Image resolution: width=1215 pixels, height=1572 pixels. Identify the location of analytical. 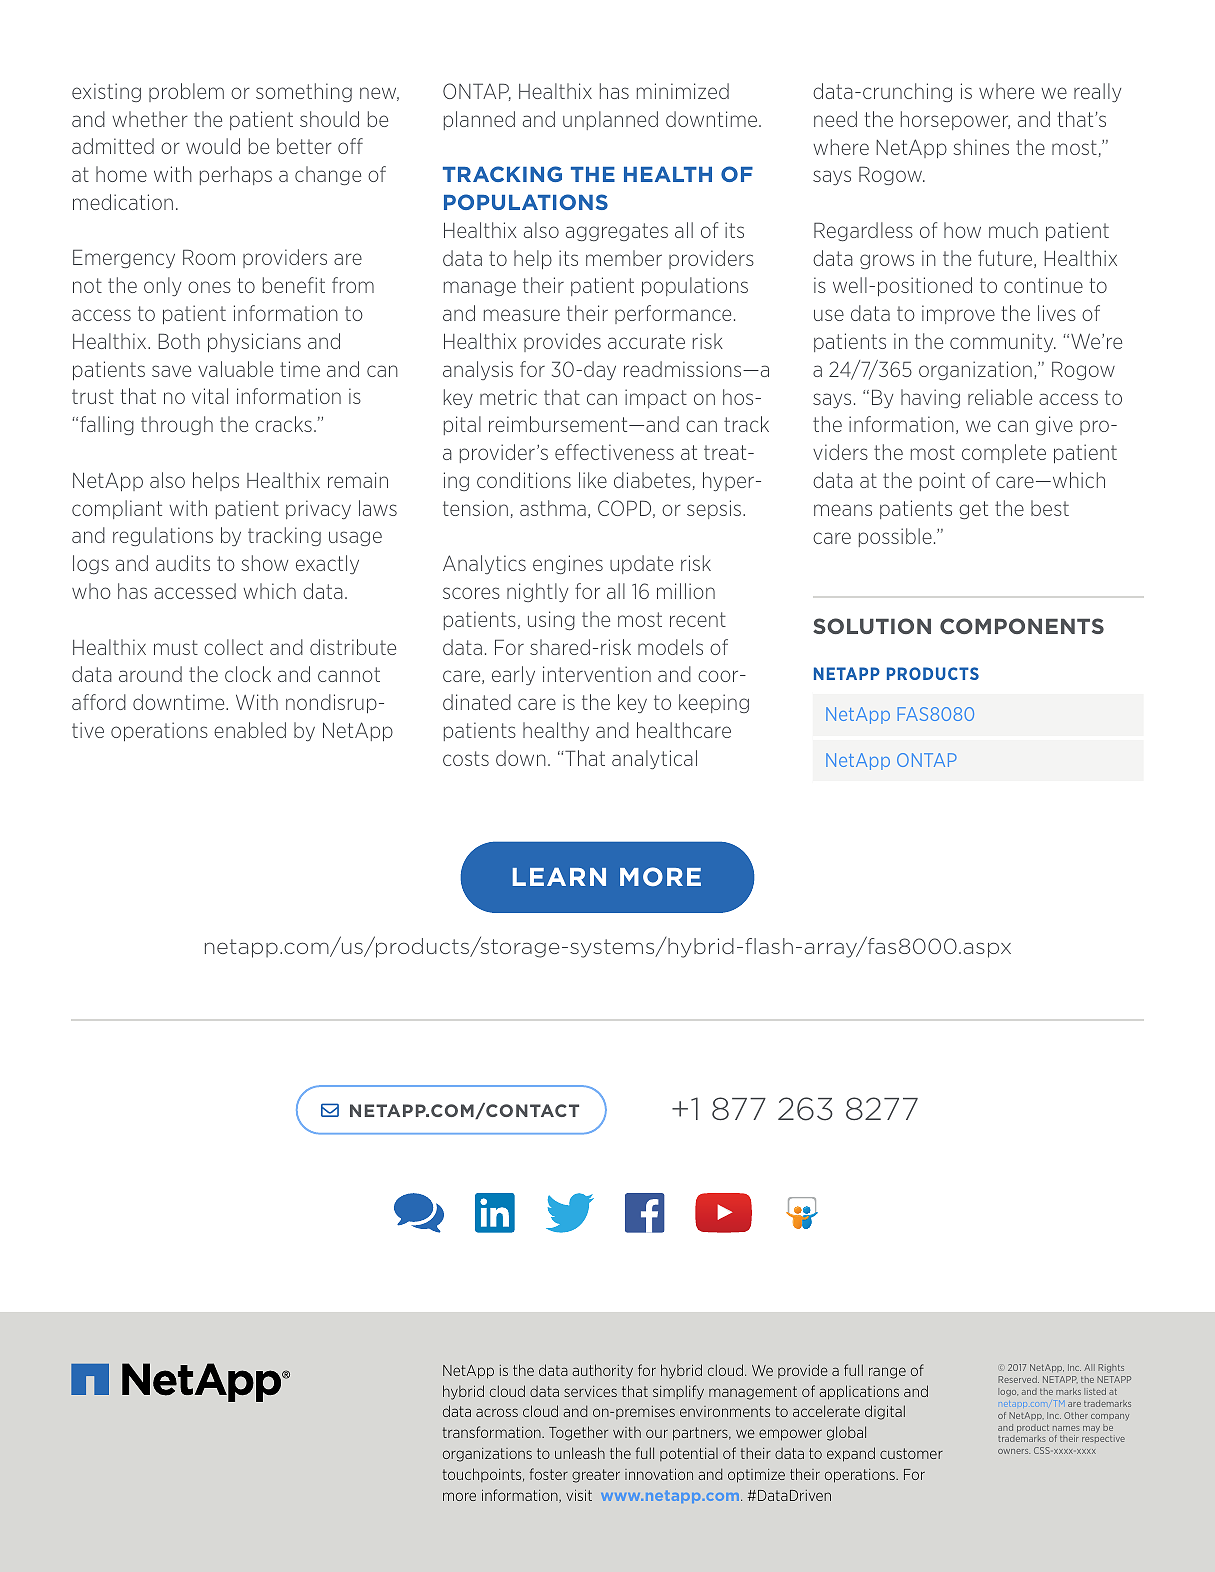
(654, 759).
